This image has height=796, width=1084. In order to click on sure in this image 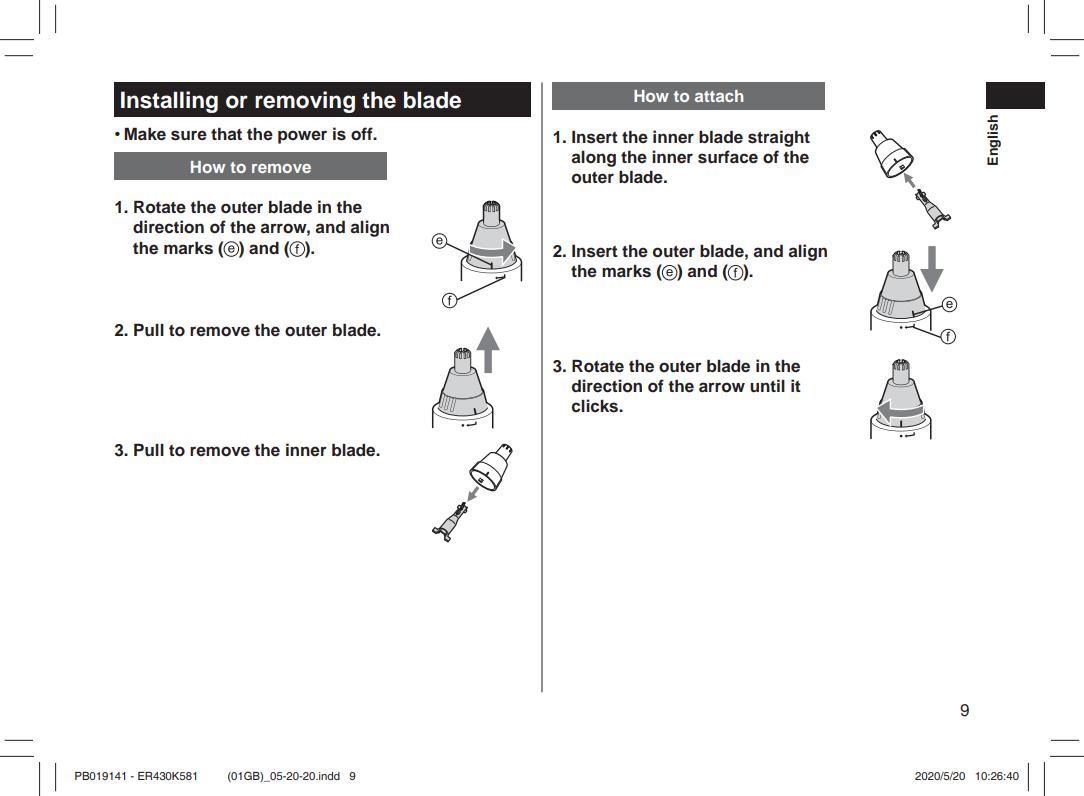, I will do `click(189, 135)`.
